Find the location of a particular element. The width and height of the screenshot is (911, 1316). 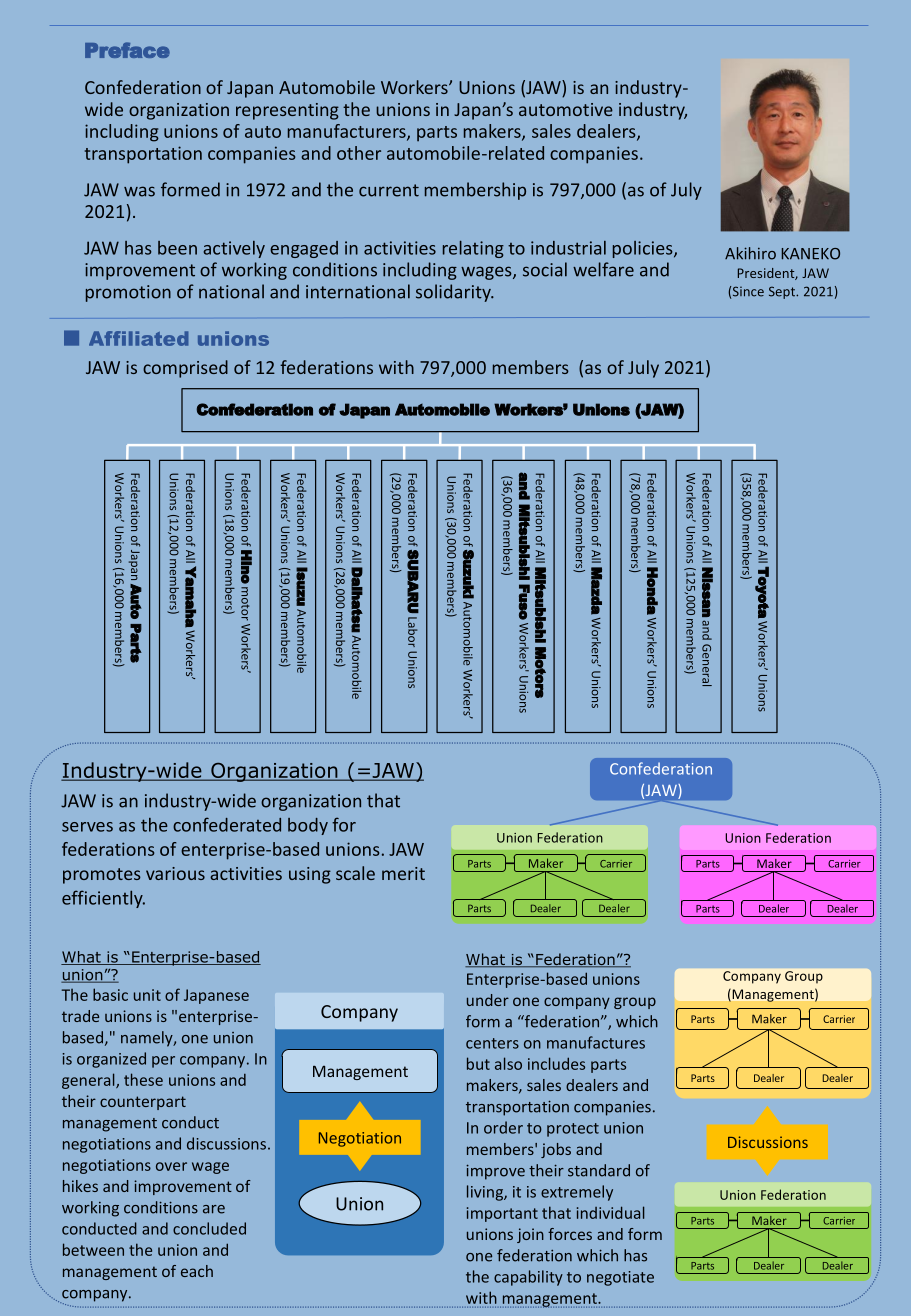

Akihiro is located at coordinates (750, 253).
